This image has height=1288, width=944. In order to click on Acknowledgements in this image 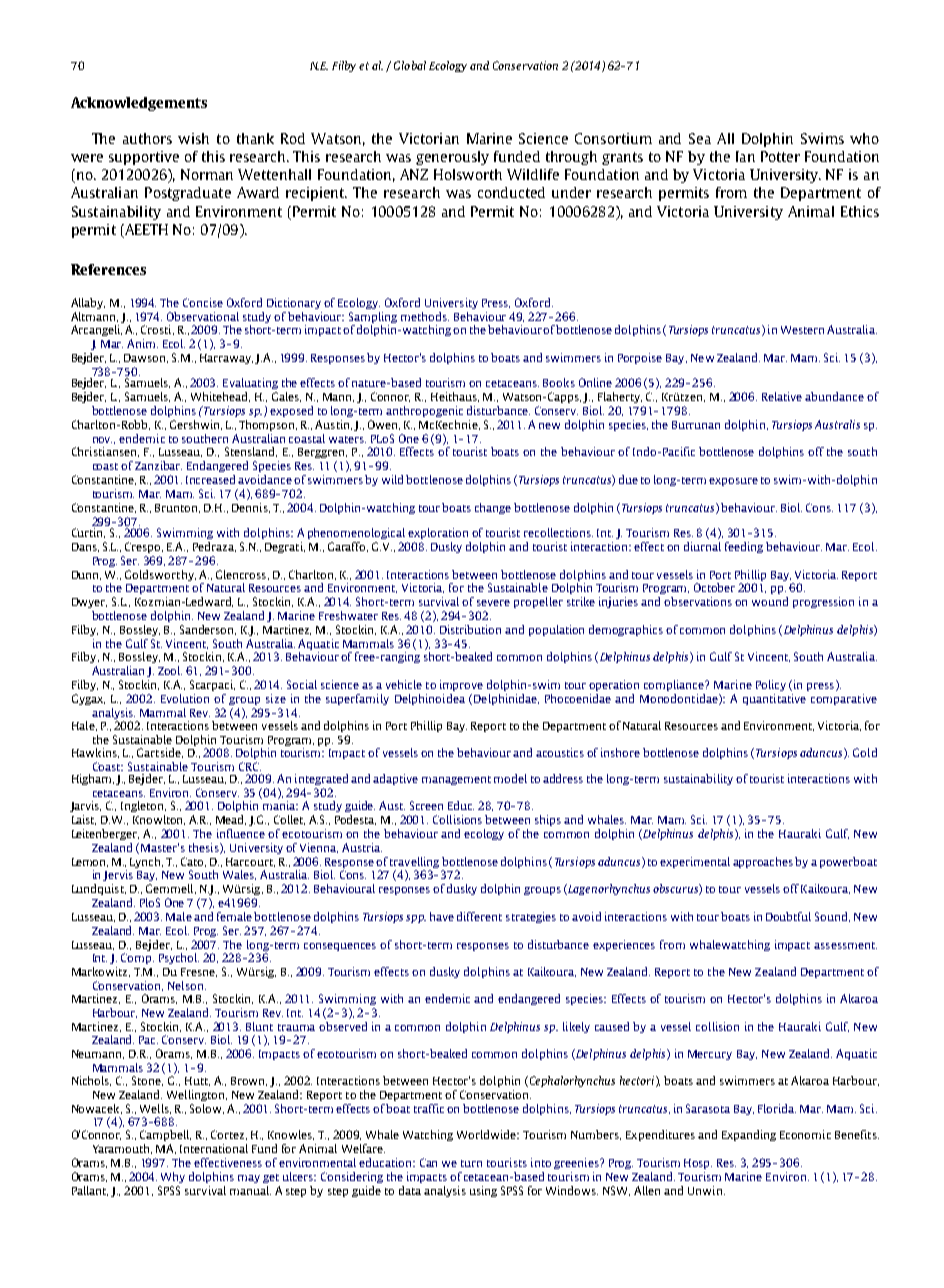, I will do `click(139, 104)`.
